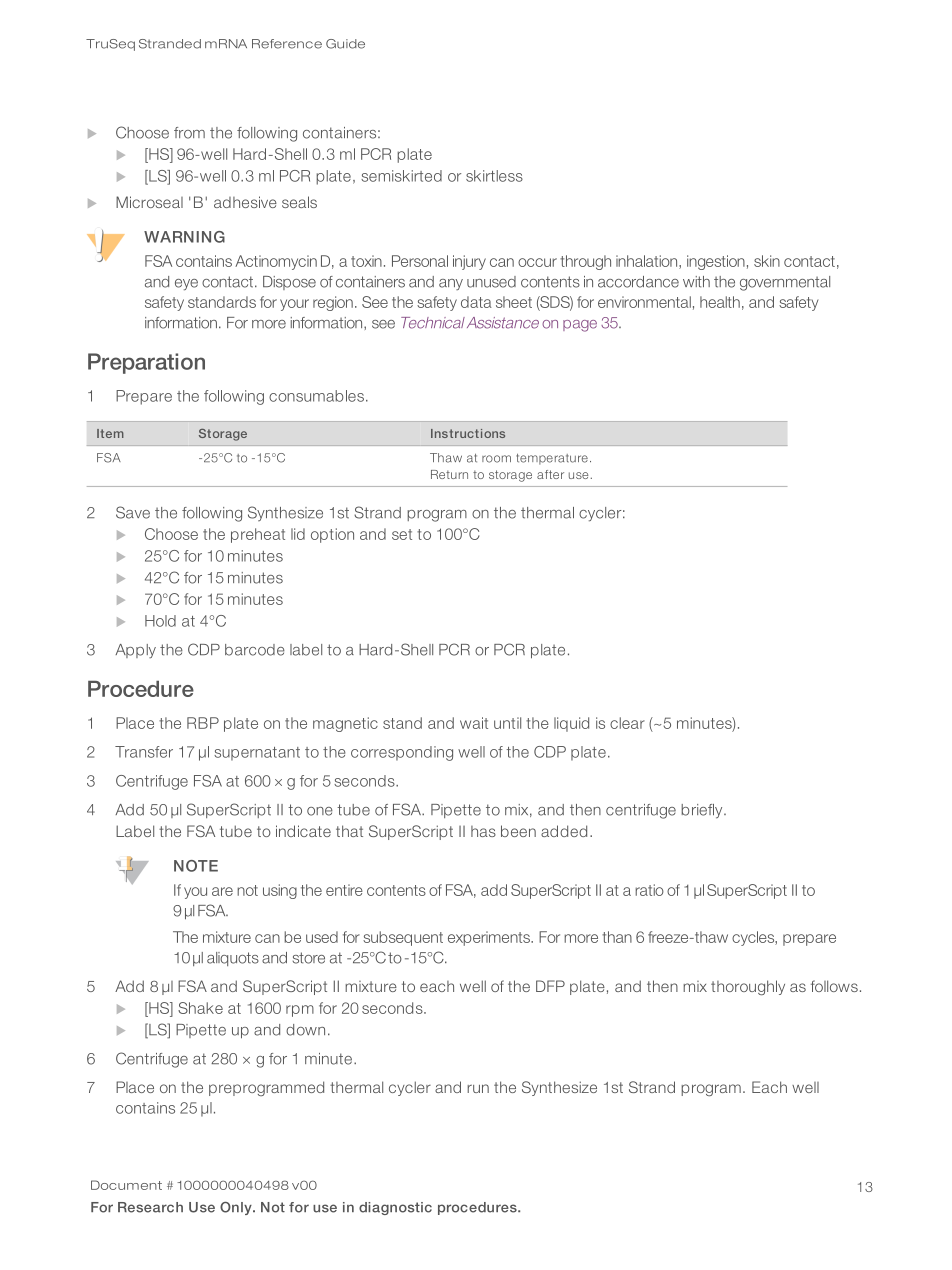 This page has width=952, height=1270. I want to click on clear, so click(627, 723).
